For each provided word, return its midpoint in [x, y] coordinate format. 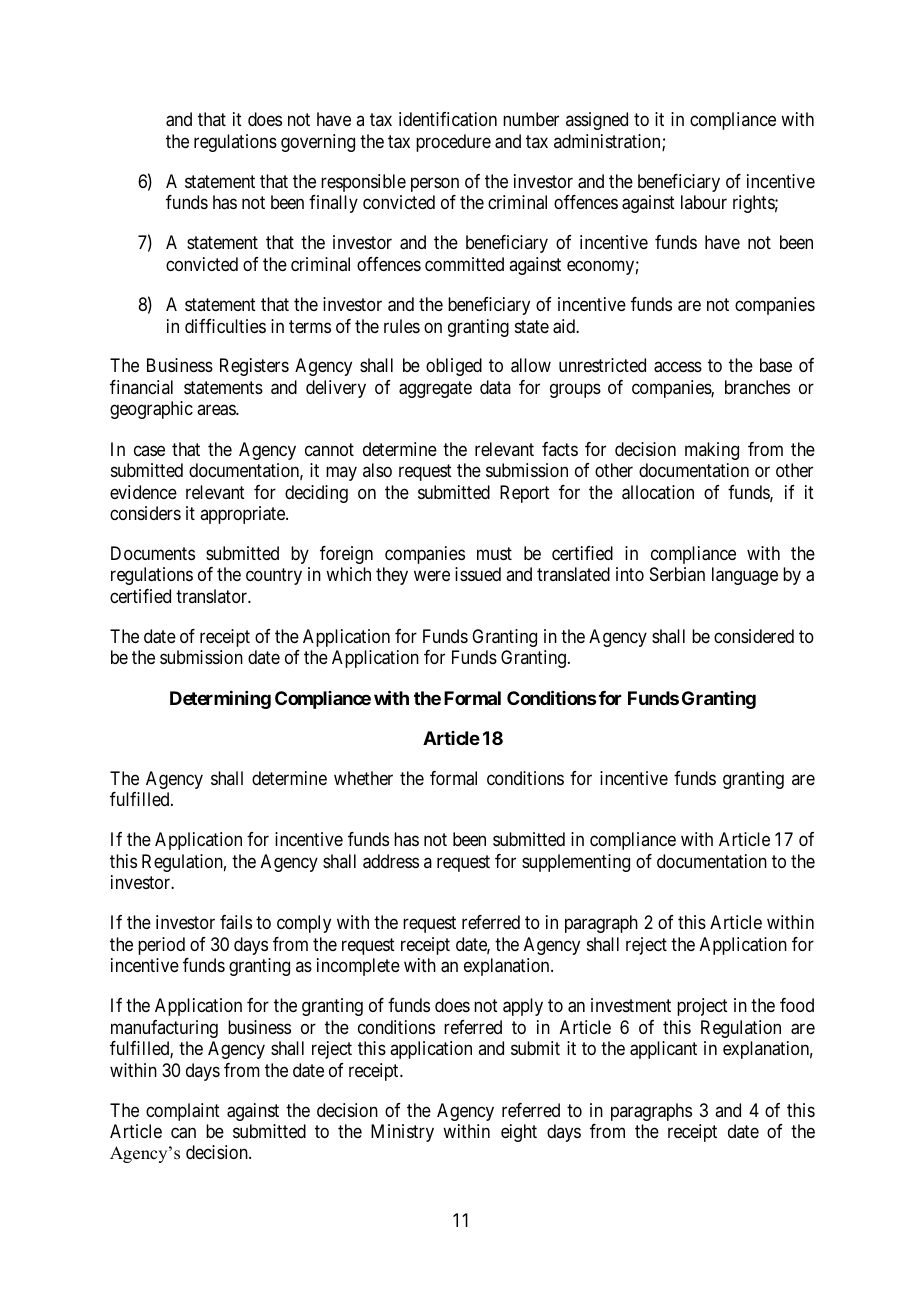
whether [363, 778]
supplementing [576, 863]
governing [318, 143]
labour [704, 202]
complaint [183, 1112]
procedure [453, 143]
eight [519, 1133]
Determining [220, 700]
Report [525, 494]
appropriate [243, 515]
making [712, 451]
